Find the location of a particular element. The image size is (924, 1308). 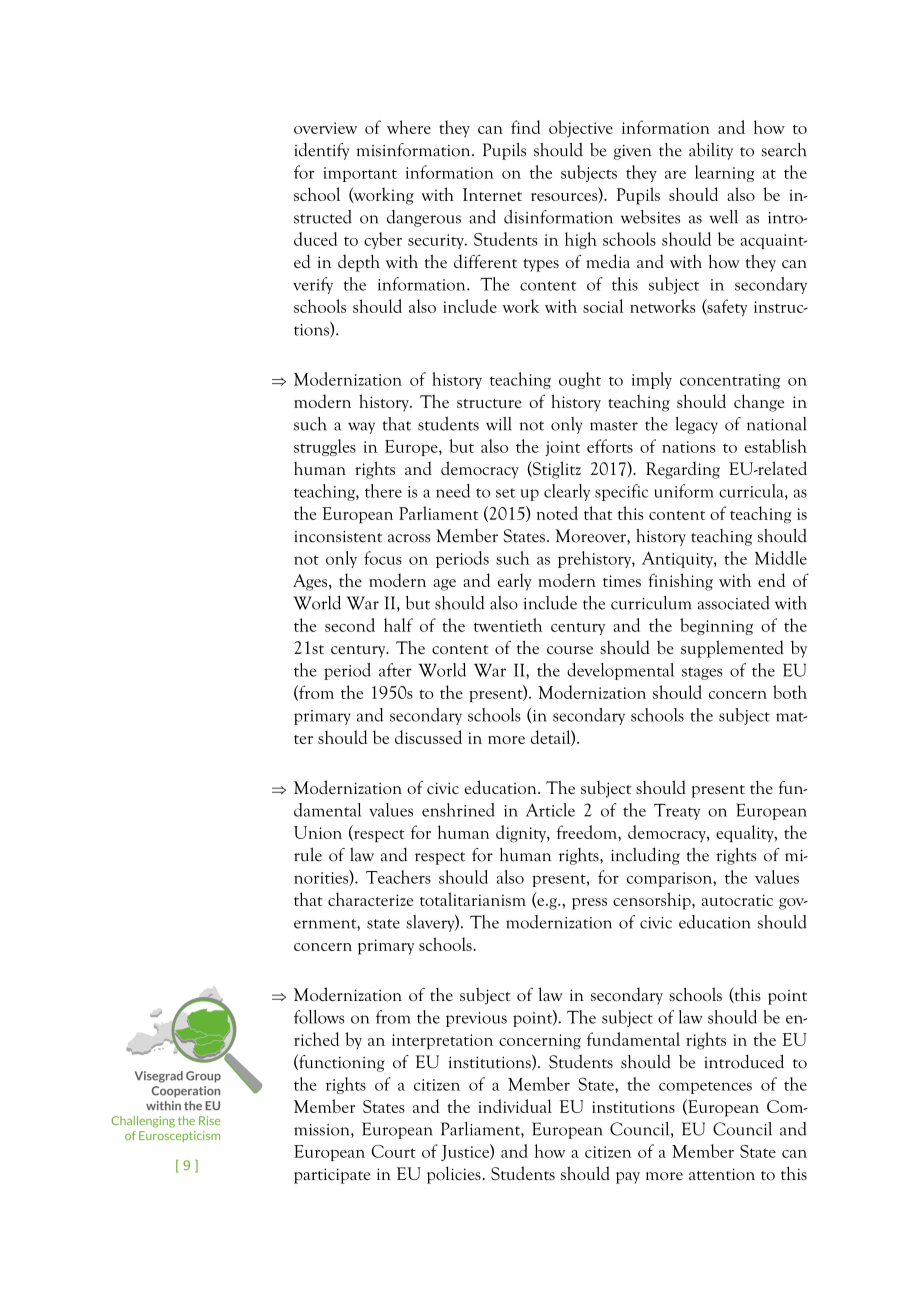

after is located at coordinates (395, 670).
